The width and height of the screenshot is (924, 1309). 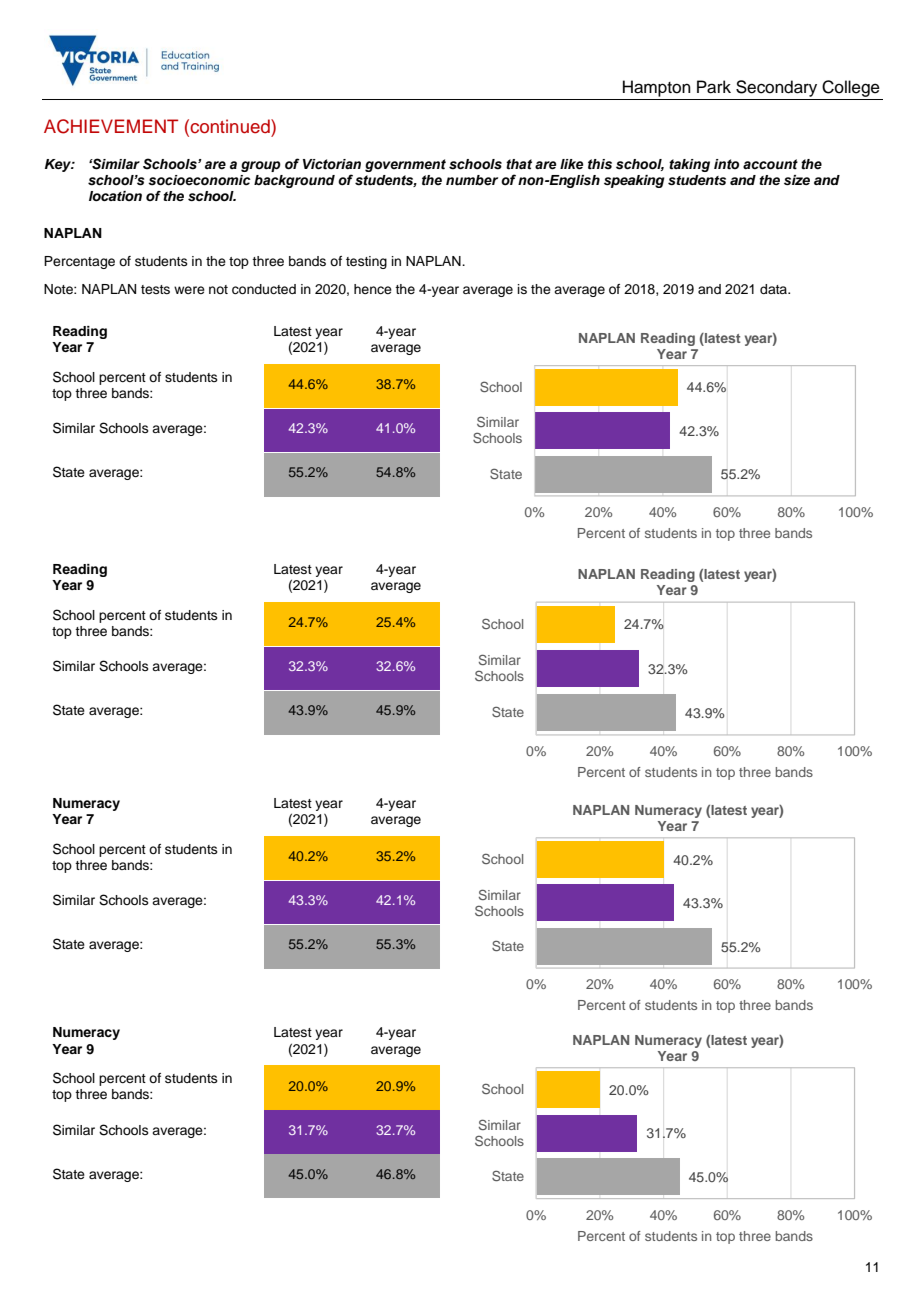 What do you see at coordinates (366, 262) in the screenshot?
I see `testing` at bounding box center [366, 262].
